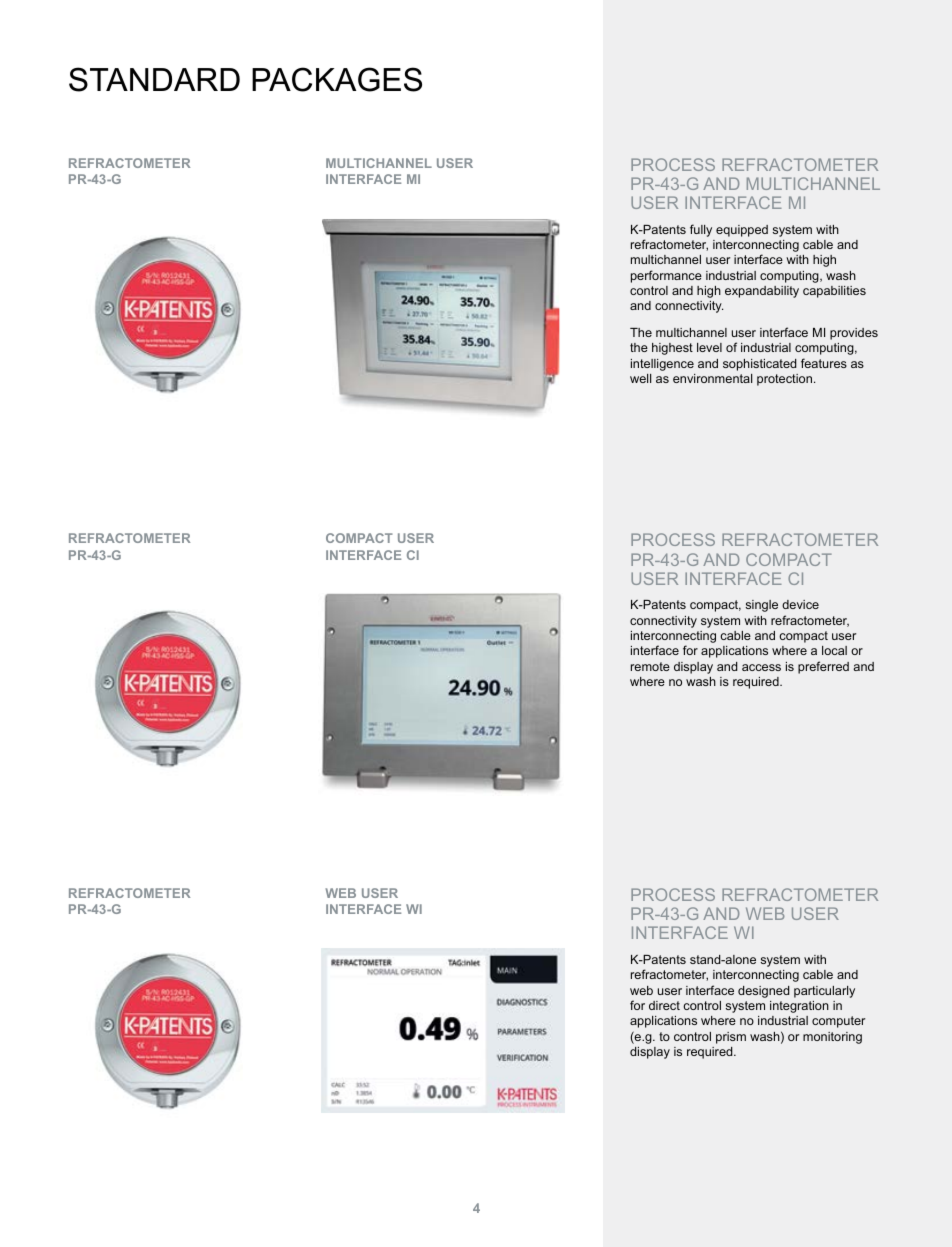 Image resolution: width=952 pixels, height=1247 pixels. What do you see at coordinates (337, 79) in the page?
I see `PACKAGES` at bounding box center [337, 79].
